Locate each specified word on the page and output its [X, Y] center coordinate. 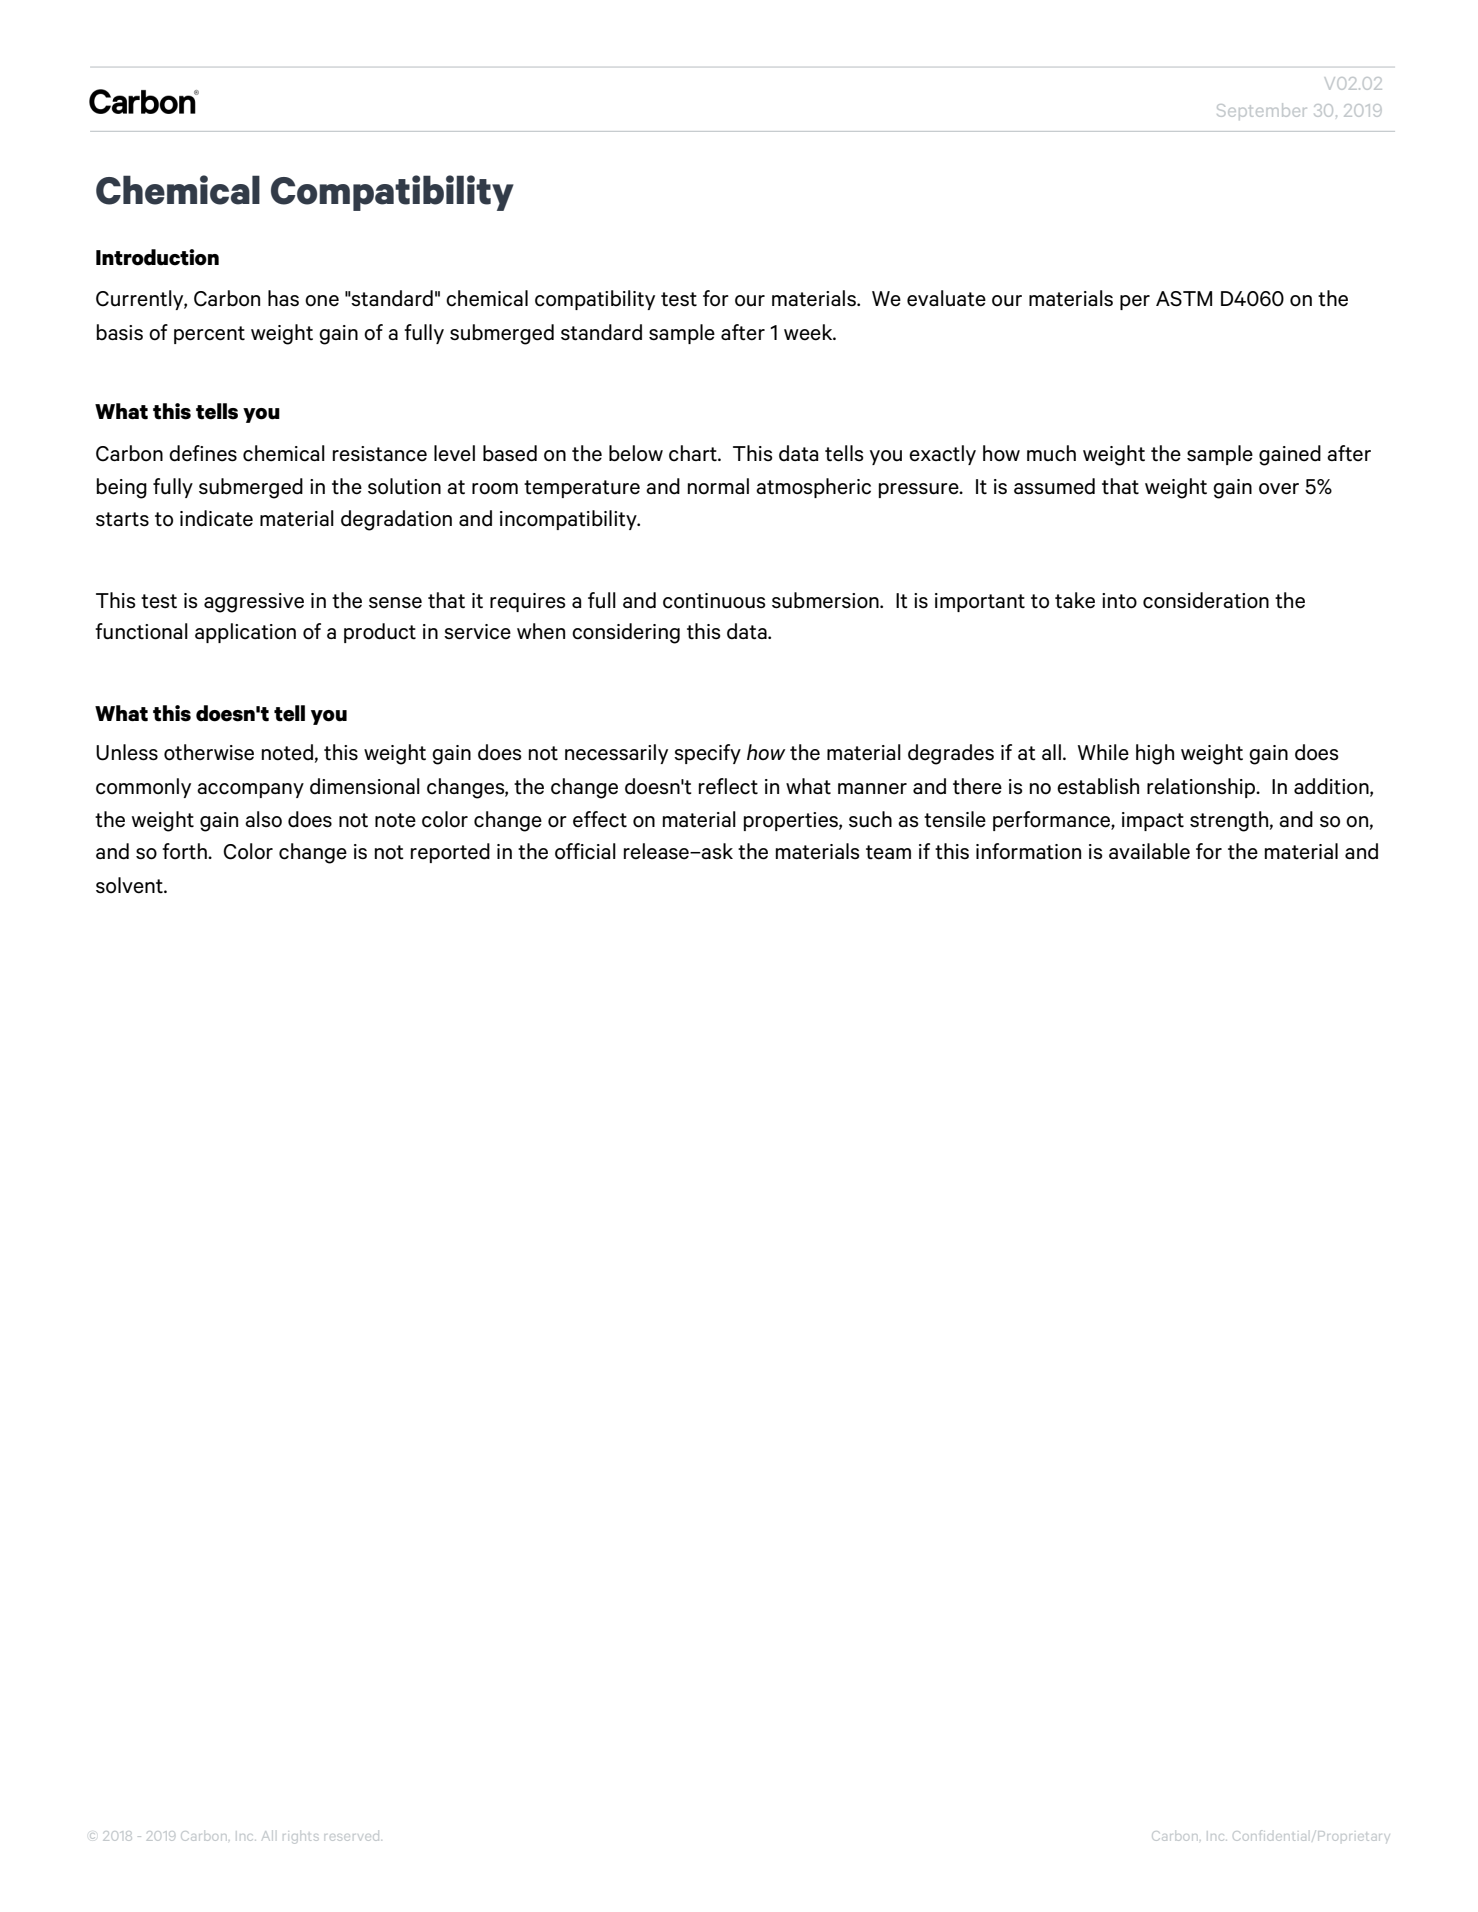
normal [718, 486]
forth [185, 851]
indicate [216, 518]
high [1155, 754]
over [1279, 489]
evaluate [946, 298]
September [1261, 111]
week [809, 332]
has [283, 298]
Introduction [157, 257]
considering [626, 633]
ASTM [1184, 299]
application [245, 633]
